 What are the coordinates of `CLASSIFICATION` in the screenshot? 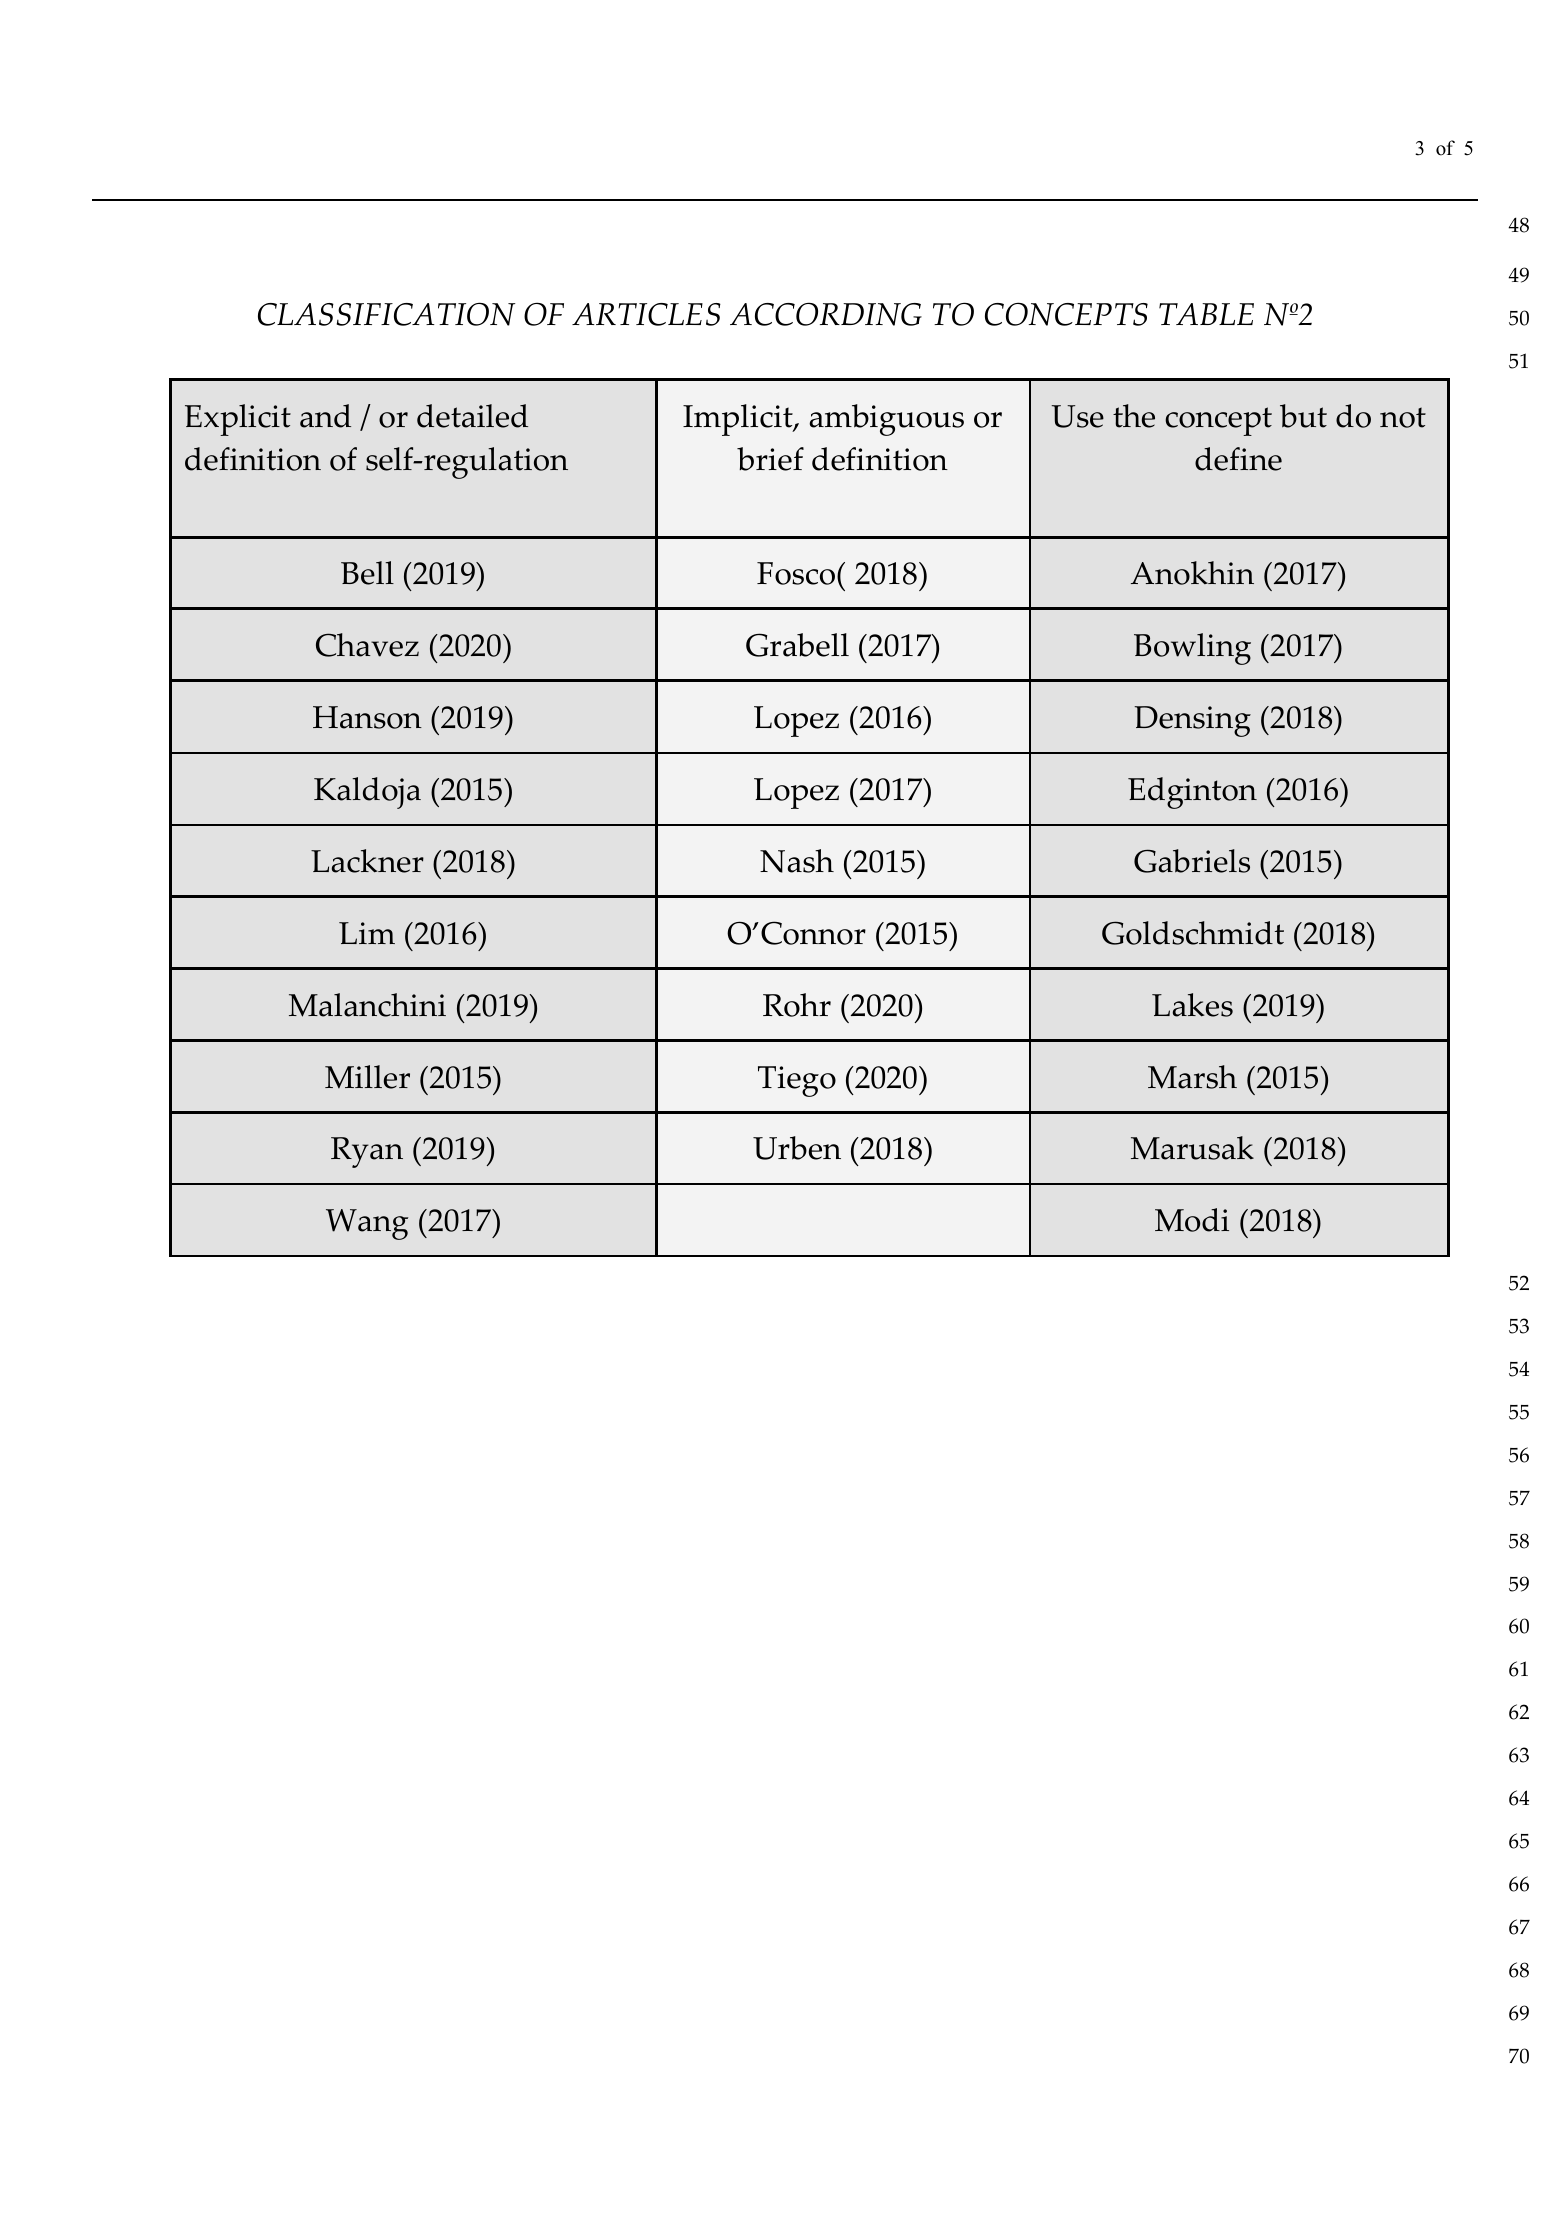 It's located at (386, 314).
